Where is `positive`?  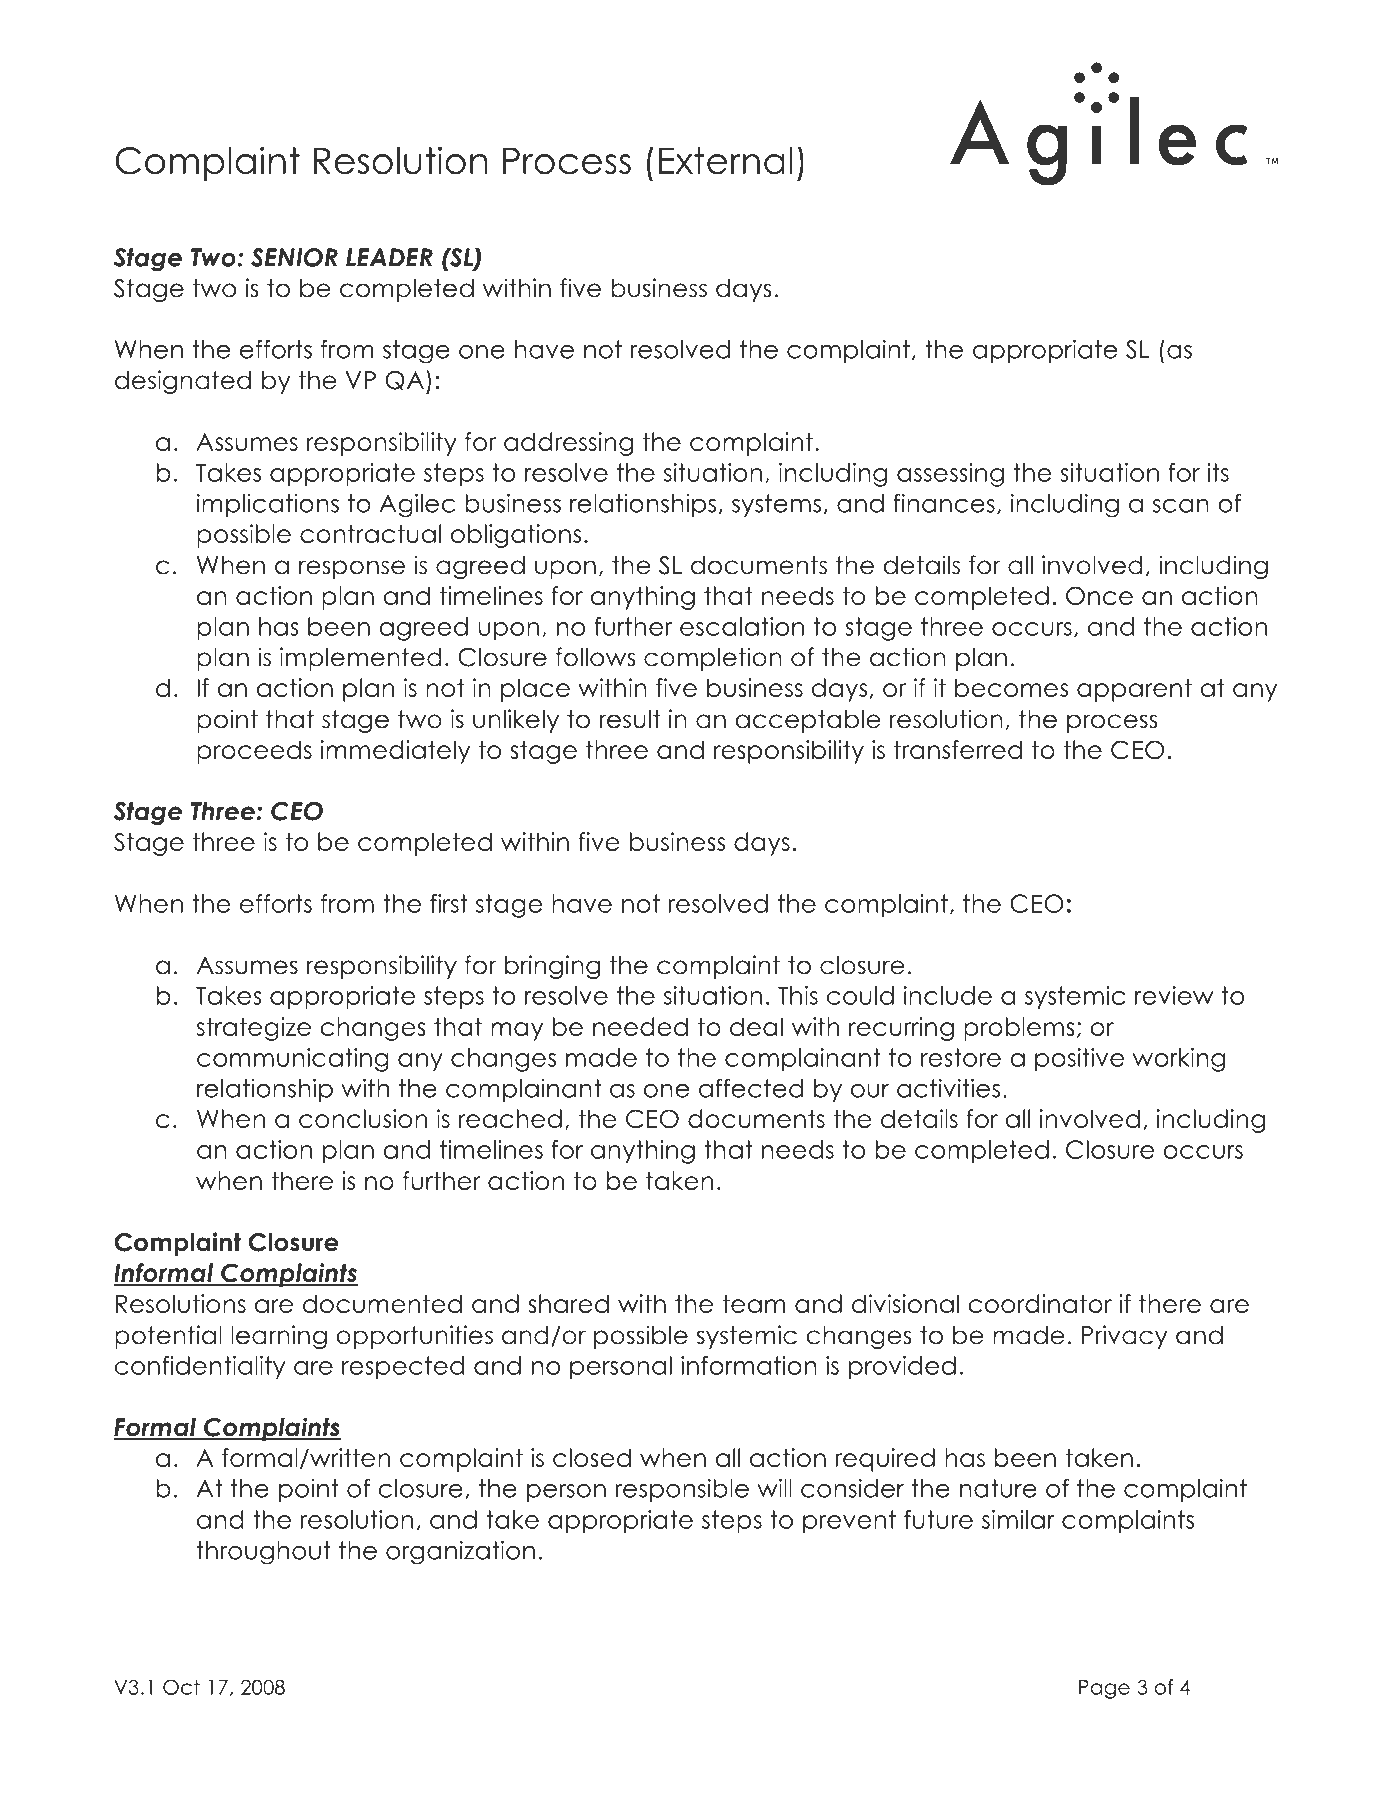 positive is located at coordinates (1079, 1060).
